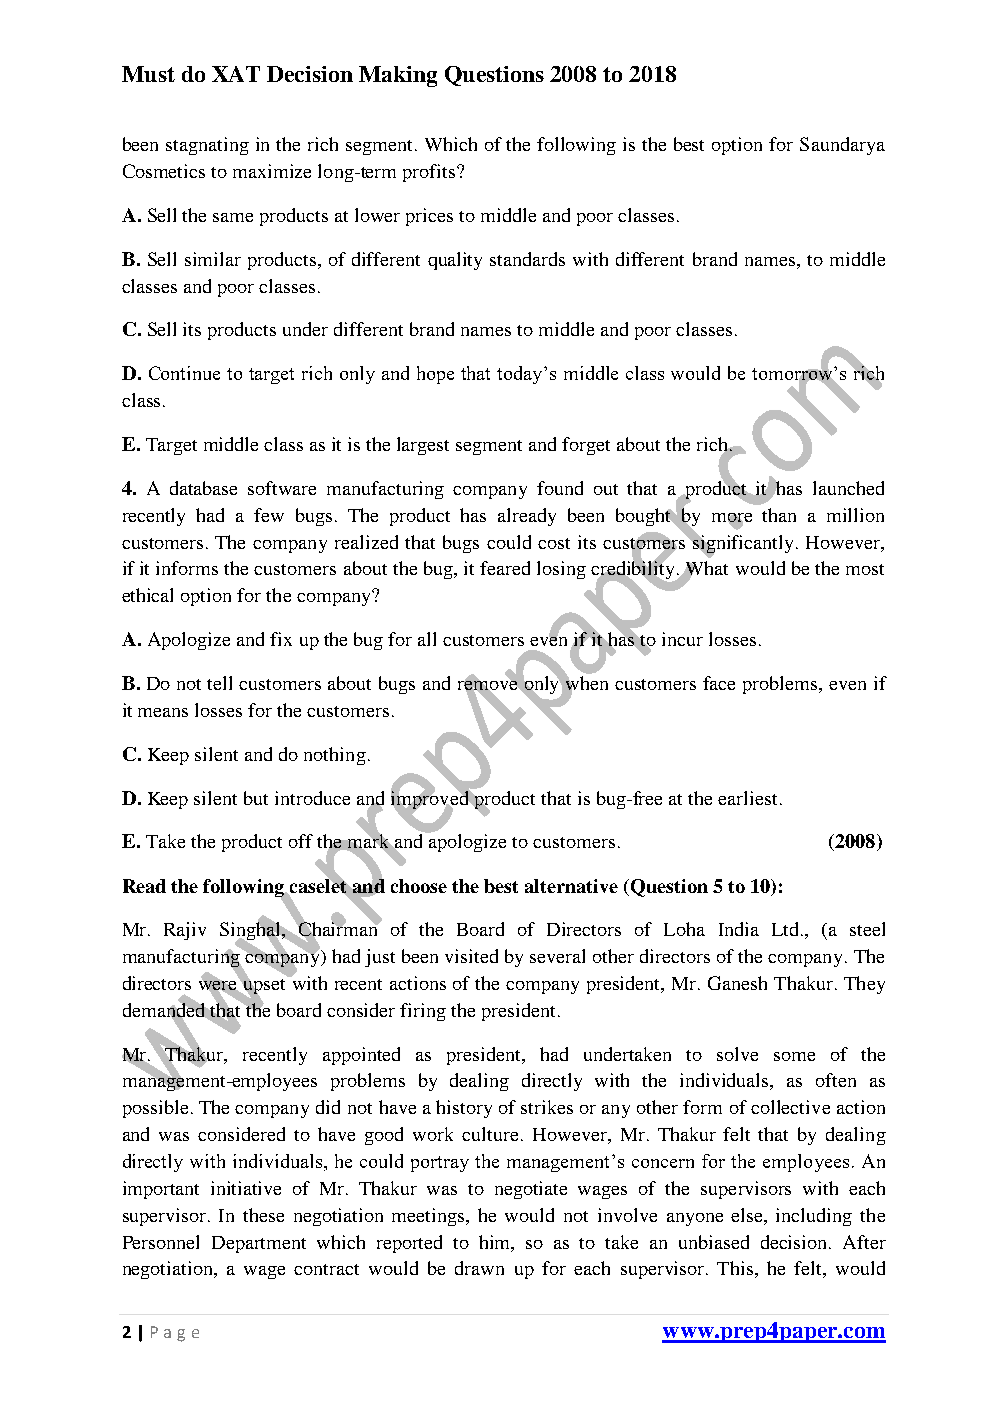 This image has height=1426, width=1008. What do you see at coordinates (301, 841) in the image?
I see `off` at bounding box center [301, 841].
